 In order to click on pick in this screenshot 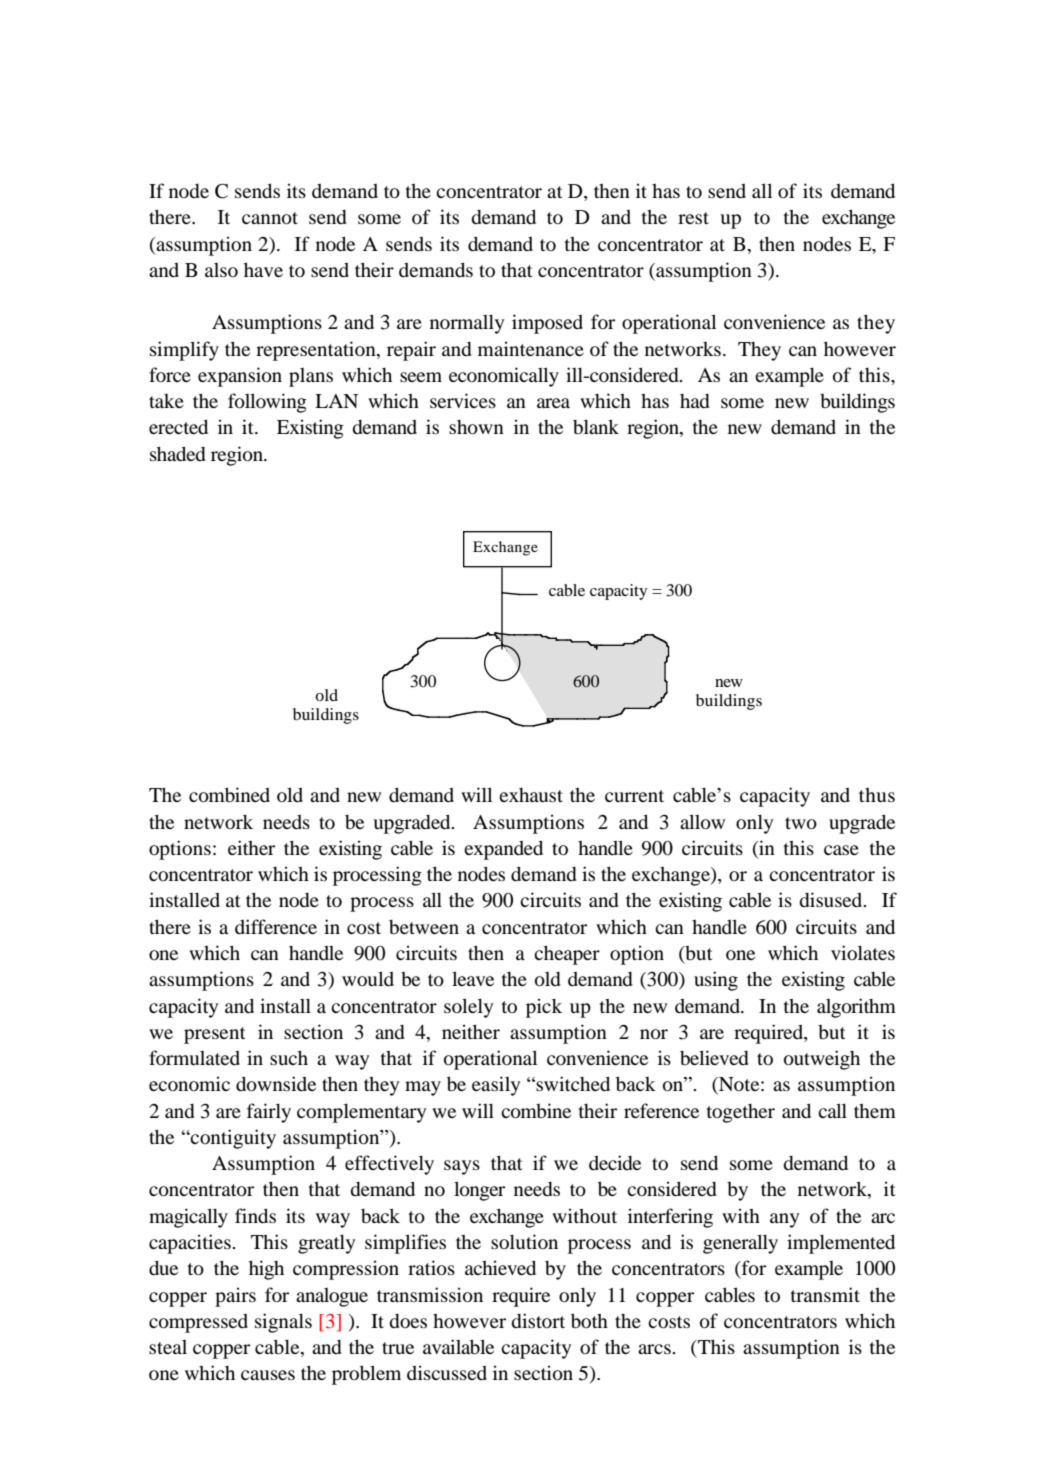, I will do `click(544, 1008)`.
